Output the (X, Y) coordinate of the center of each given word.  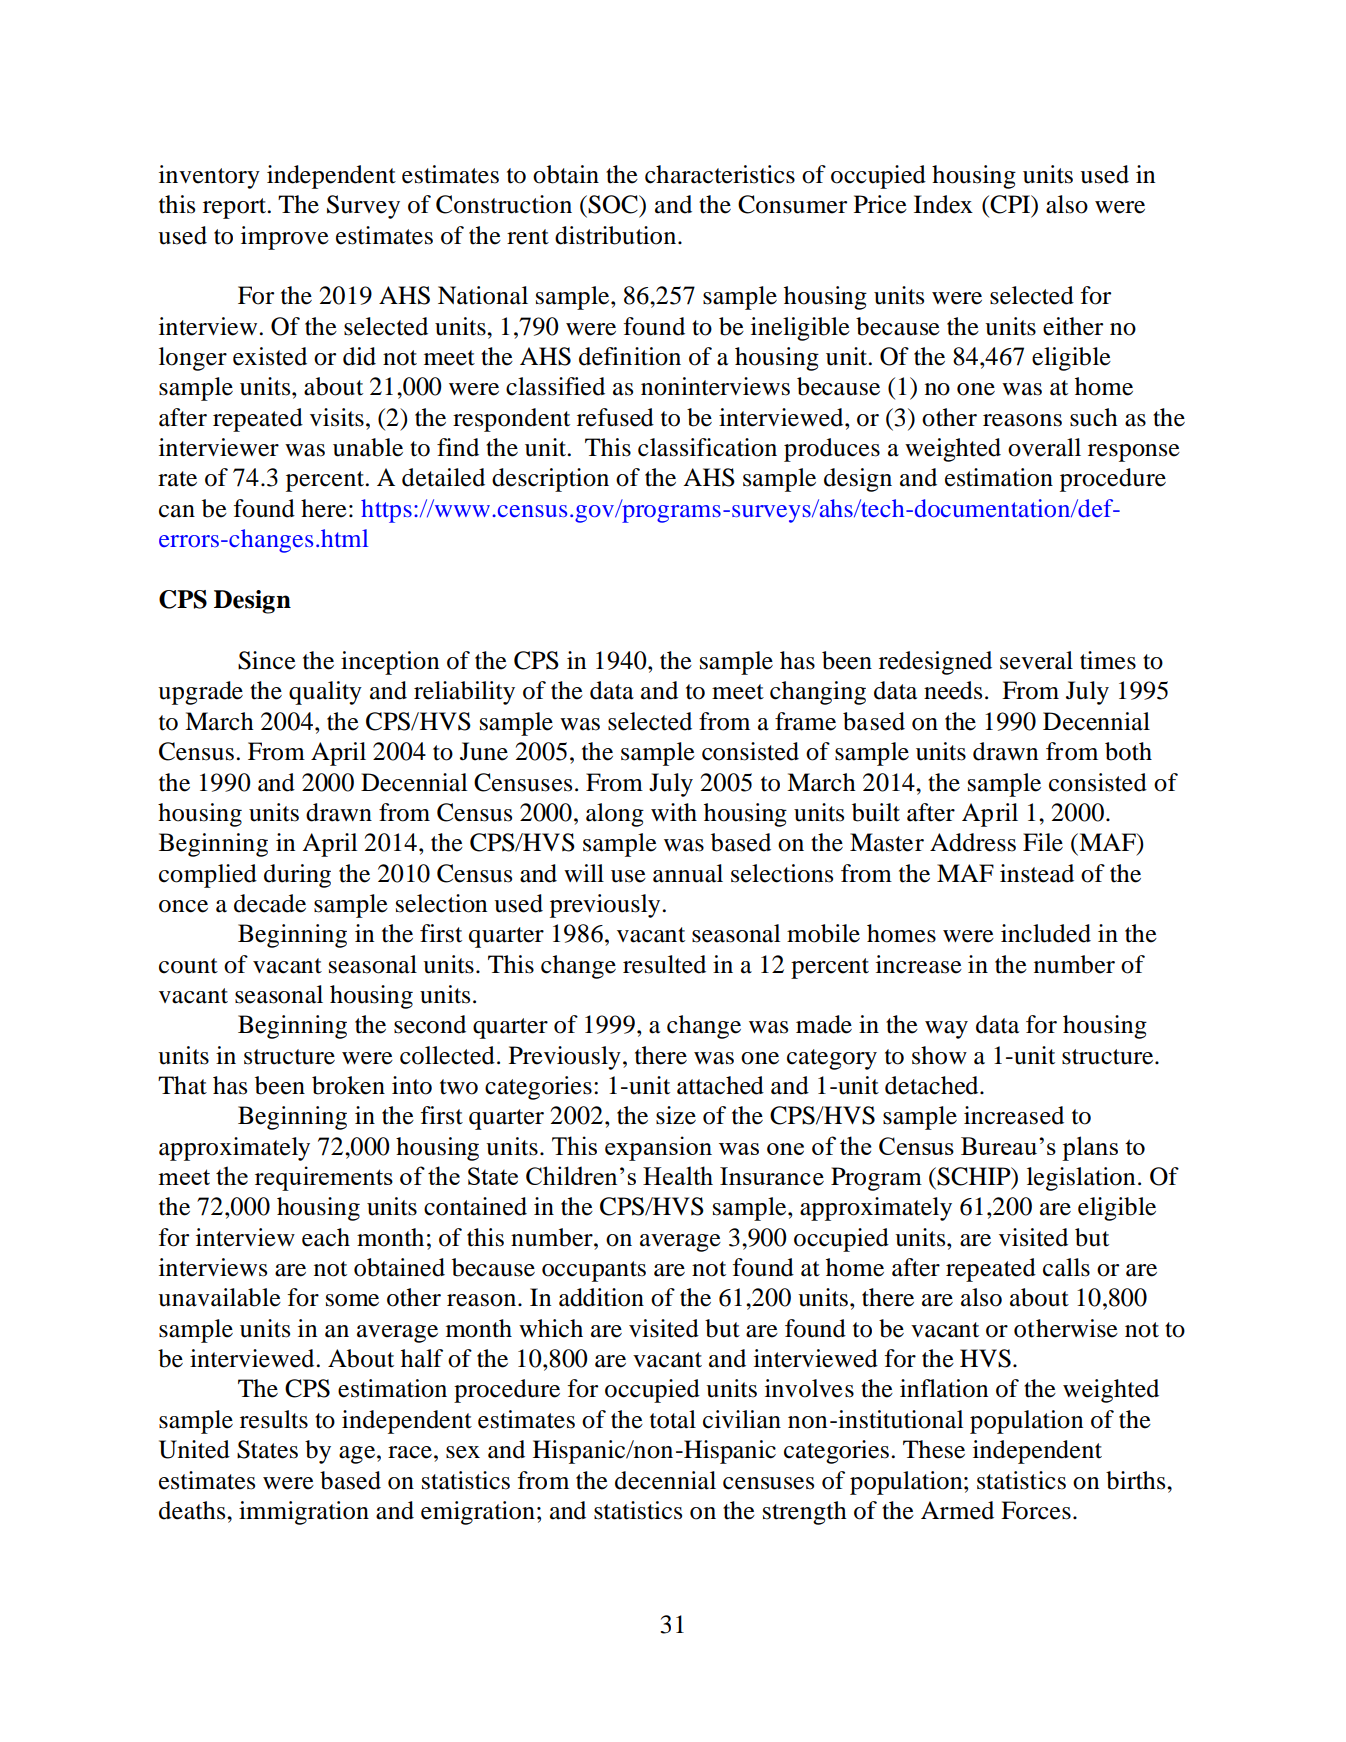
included (1046, 933)
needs (953, 690)
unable (368, 447)
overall (1044, 447)
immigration (304, 1513)
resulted (664, 964)
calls (1066, 1267)
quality (325, 693)
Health (678, 1175)
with (674, 812)
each (326, 1237)
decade (270, 903)
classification (707, 447)
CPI (1011, 205)
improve (285, 238)
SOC (613, 204)
